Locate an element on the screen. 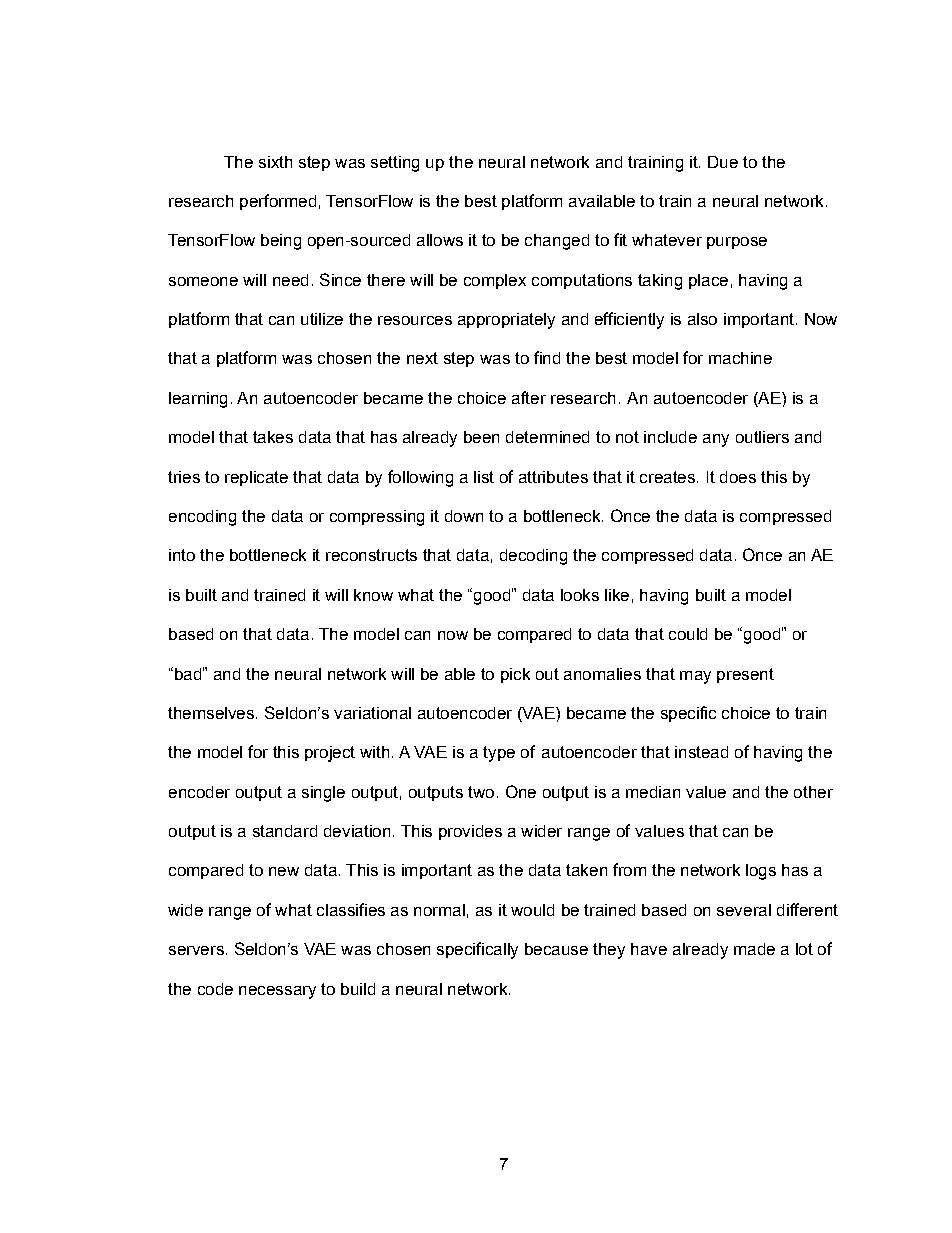 The height and width of the screenshot is (1233, 952). performed is located at coordinates (278, 202).
